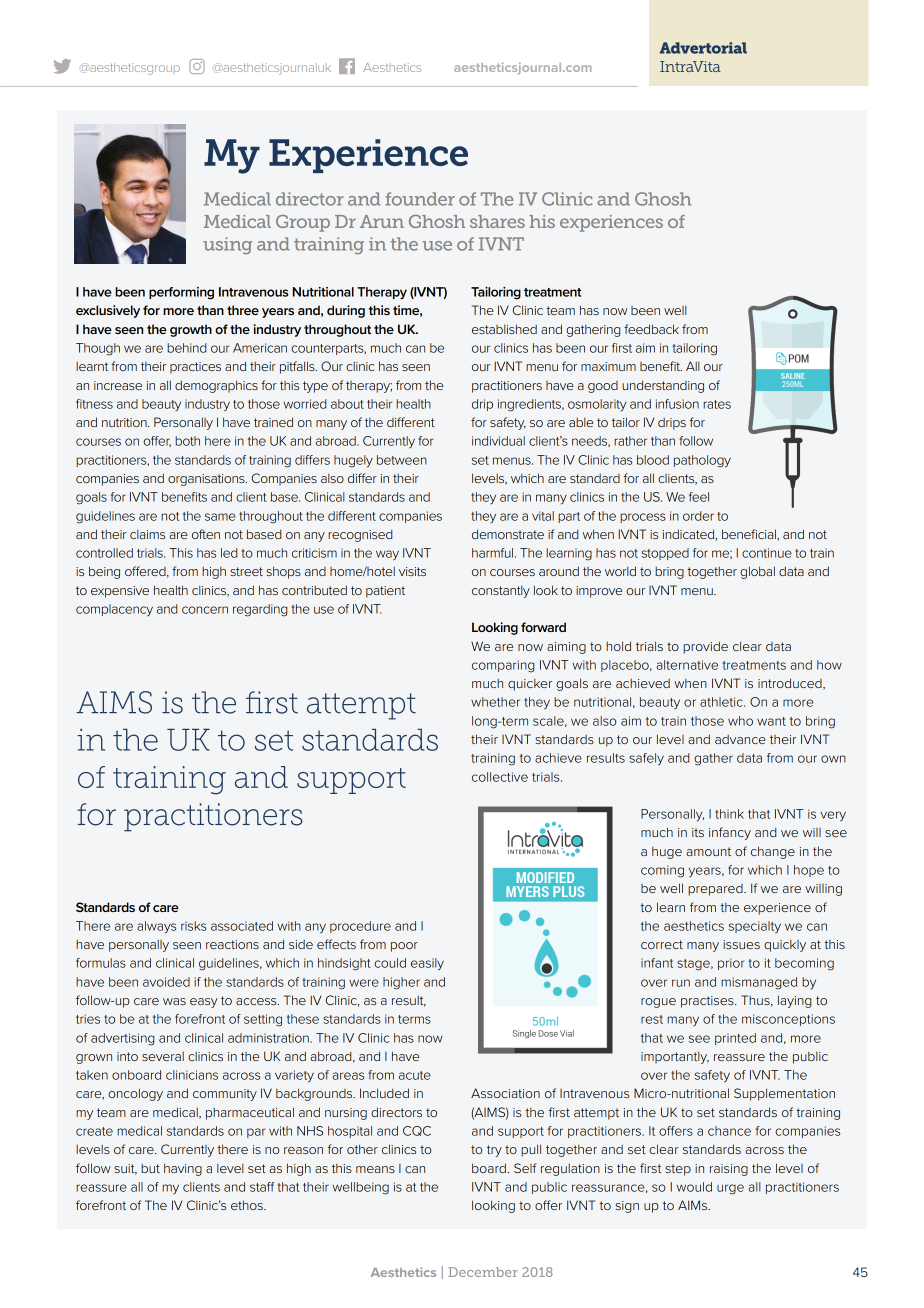 The width and height of the screenshot is (924, 1308). What do you see at coordinates (227, 245) in the screenshot?
I see `using` at bounding box center [227, 245].
